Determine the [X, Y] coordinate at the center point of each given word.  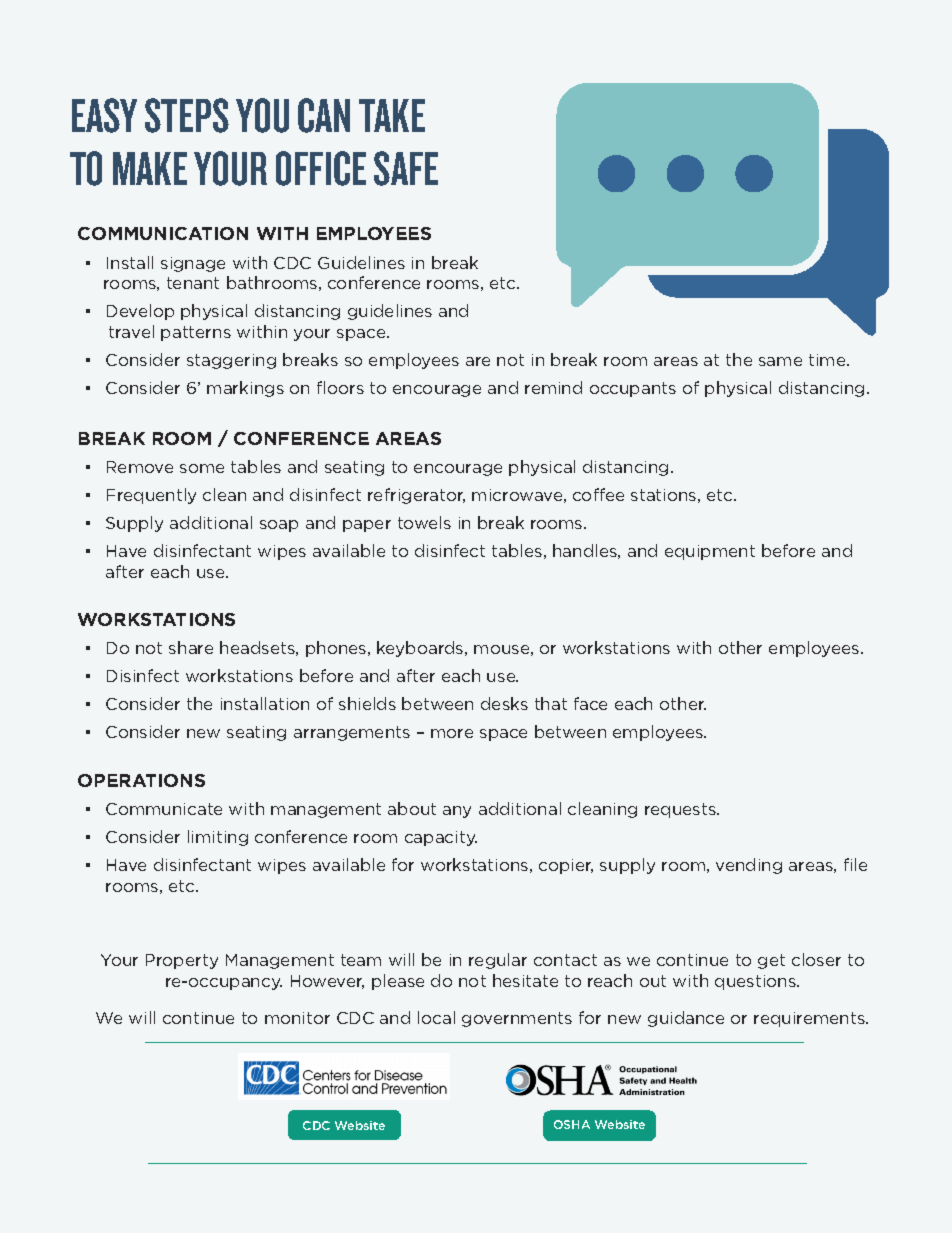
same [780, 361]
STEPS [187, 115]
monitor [297, 1018]
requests [681, 810]
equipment [710, 552]
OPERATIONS [141, 780]
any [457, 812]
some [202, 468]
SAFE [406, 168]
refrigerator [416, 496]
